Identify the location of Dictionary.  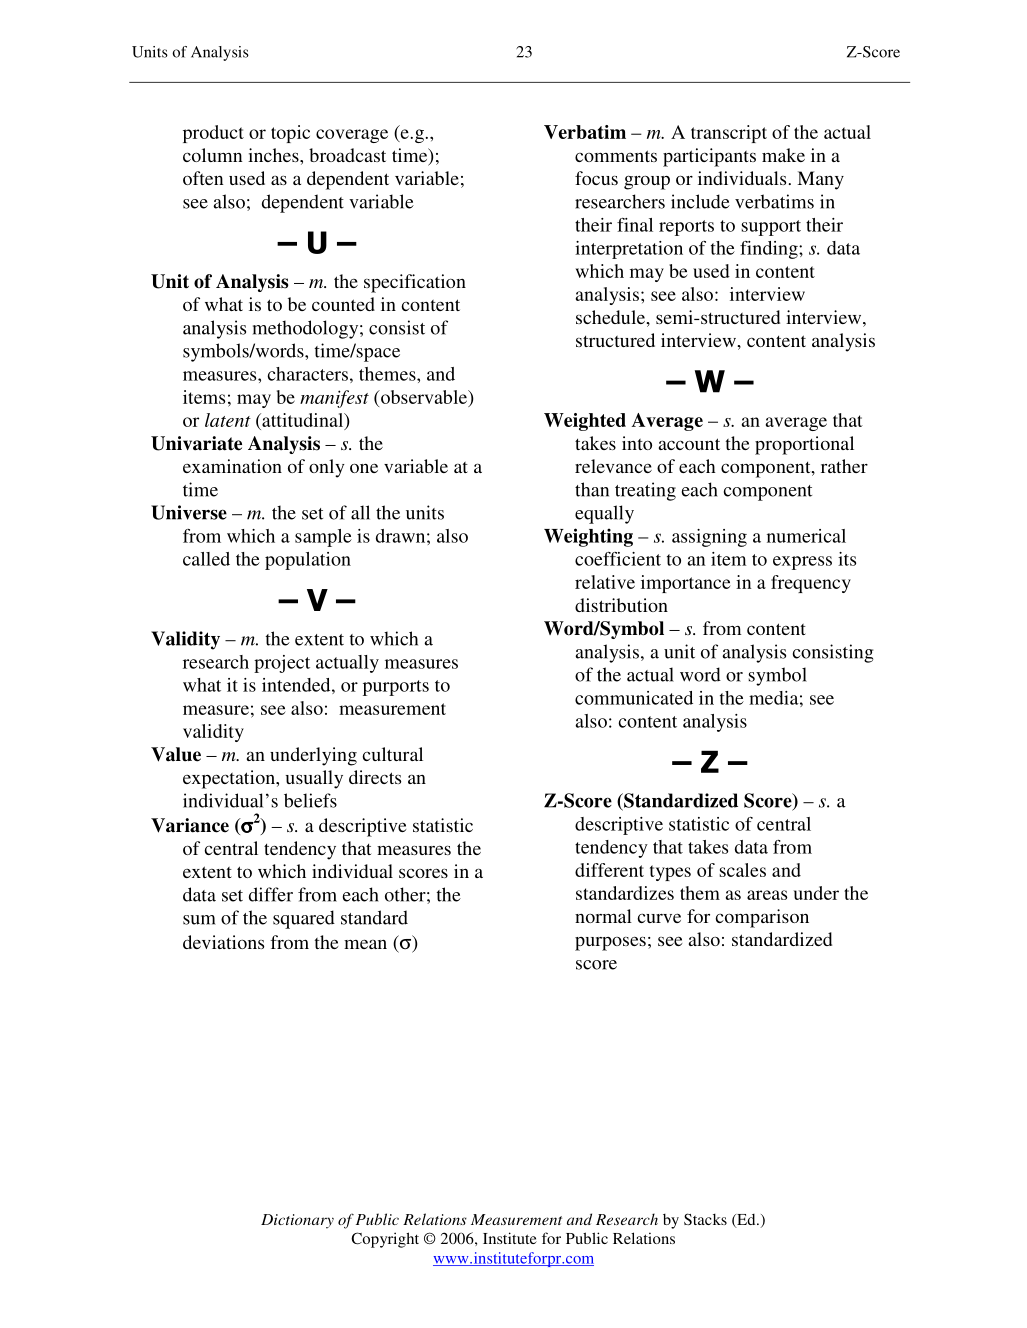
(297, 1221).
